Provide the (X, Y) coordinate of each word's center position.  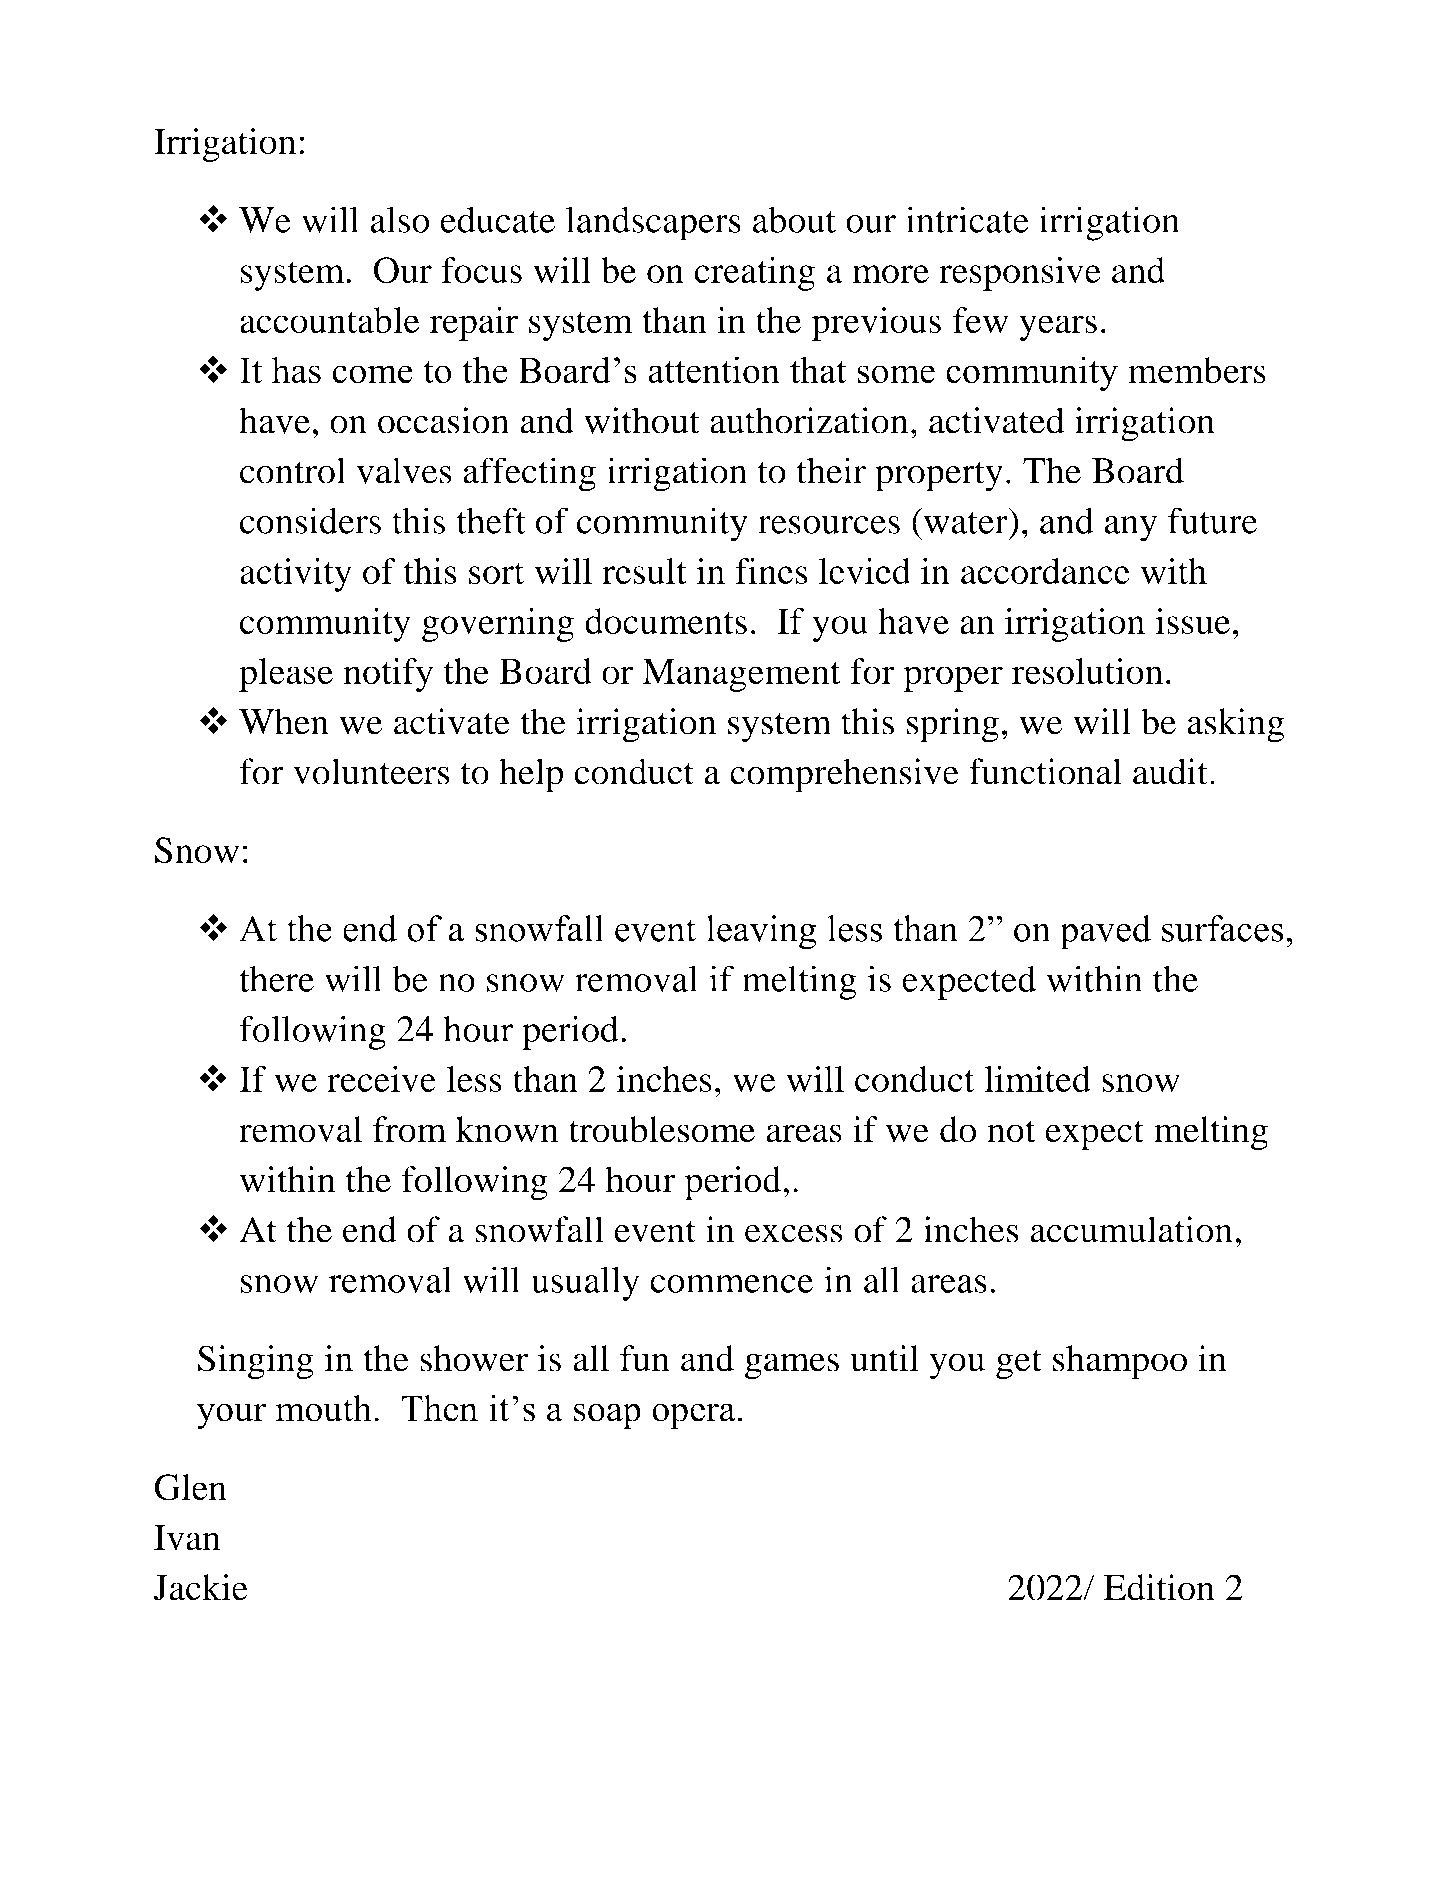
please (286, 675)
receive (381, 1079)
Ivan (187, 1538)
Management (742, 675)
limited (1038, 1079)
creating (754, 274)
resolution (1087, 671)
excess (794, 1233)
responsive (1020, 274)
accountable (329, 320)
